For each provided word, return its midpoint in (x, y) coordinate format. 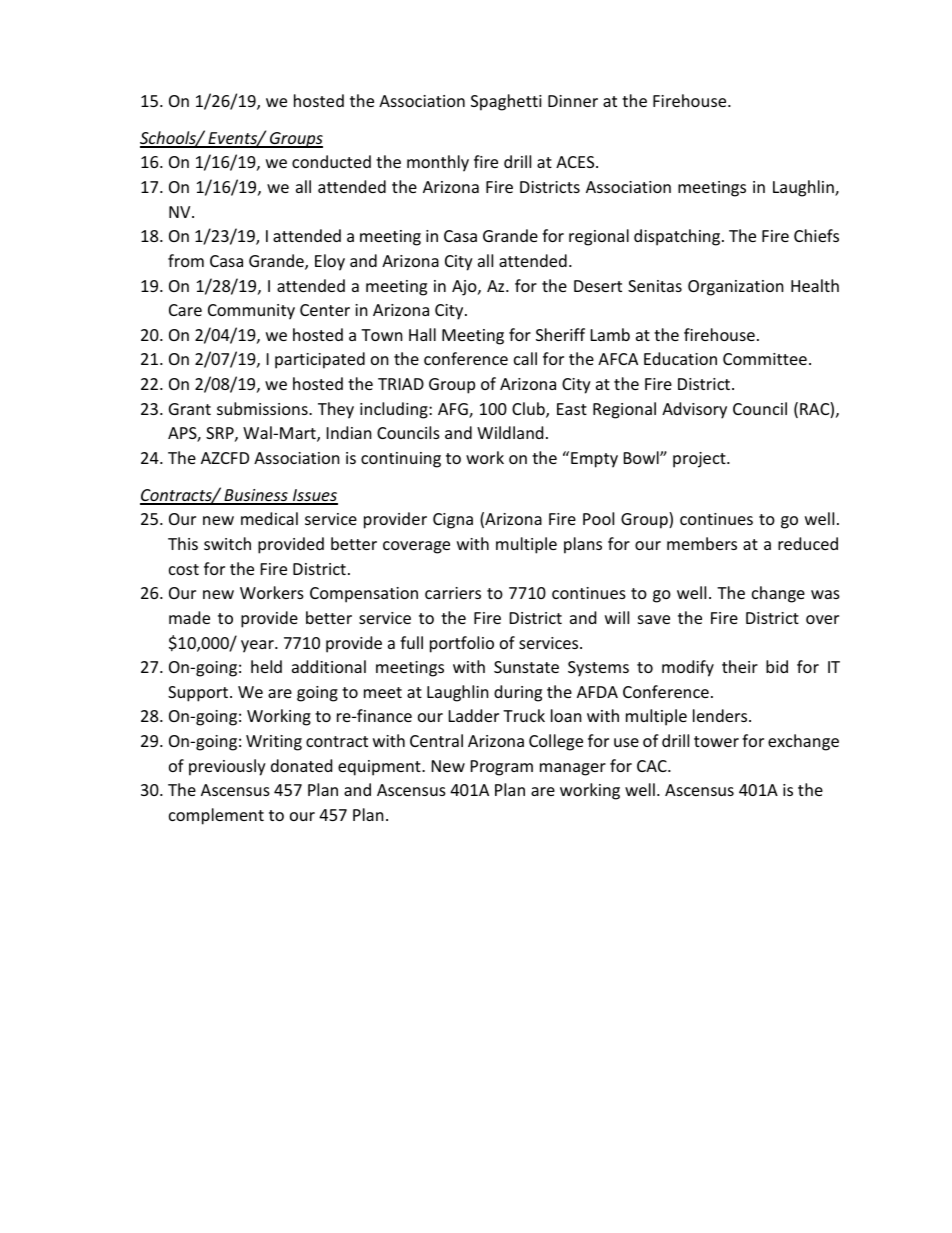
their (740, 666)
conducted (331, 161)
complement (216, 816)
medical (269, 518)
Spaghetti (506, 102)
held (266, 666)
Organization (736, 288)
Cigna (453, 521)
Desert (598, 286)
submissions (263, 408)
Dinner (573, 101)
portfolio (462, 644)
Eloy (330, 262)
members (702, 543)
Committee (765, 359)
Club (529, 410)
